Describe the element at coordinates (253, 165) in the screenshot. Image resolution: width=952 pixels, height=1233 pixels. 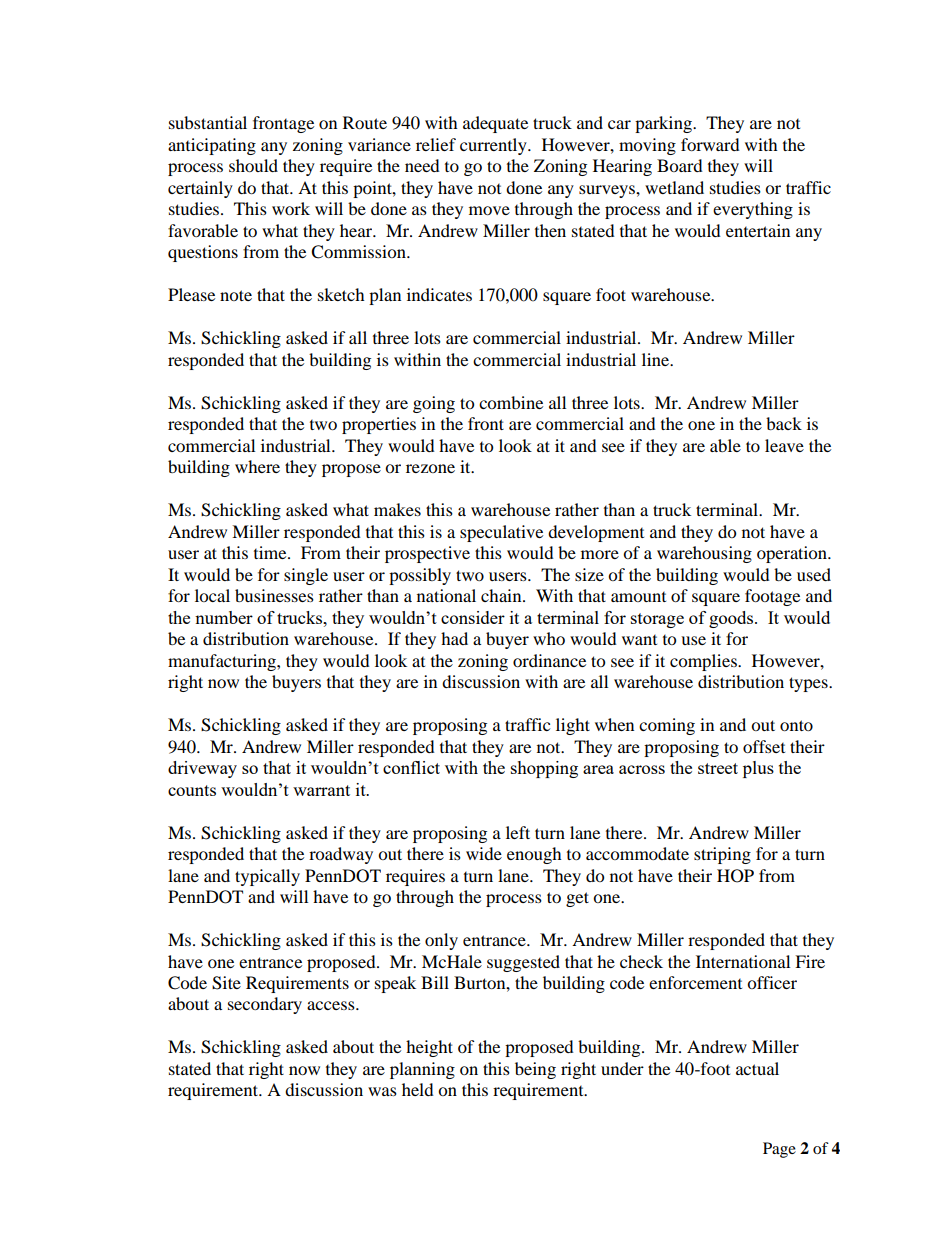
I see `should` at that location.
